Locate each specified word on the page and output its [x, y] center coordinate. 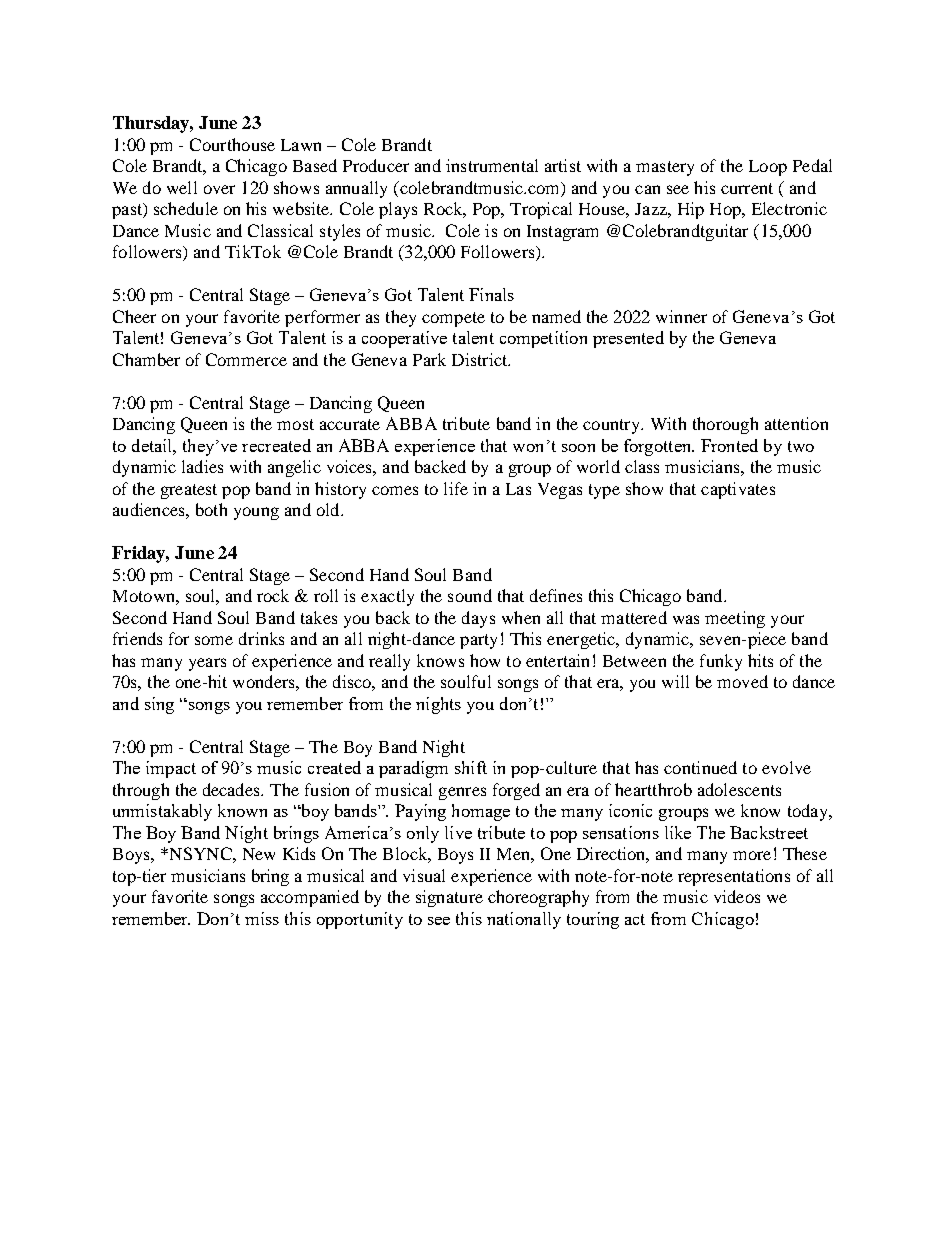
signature [449, 898]
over [219, 189]
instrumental [492, 165]
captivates [738, 490]
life [456, 488]
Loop [768, 168]
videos [737, 896]
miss [262, 918]
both [211, 509]
